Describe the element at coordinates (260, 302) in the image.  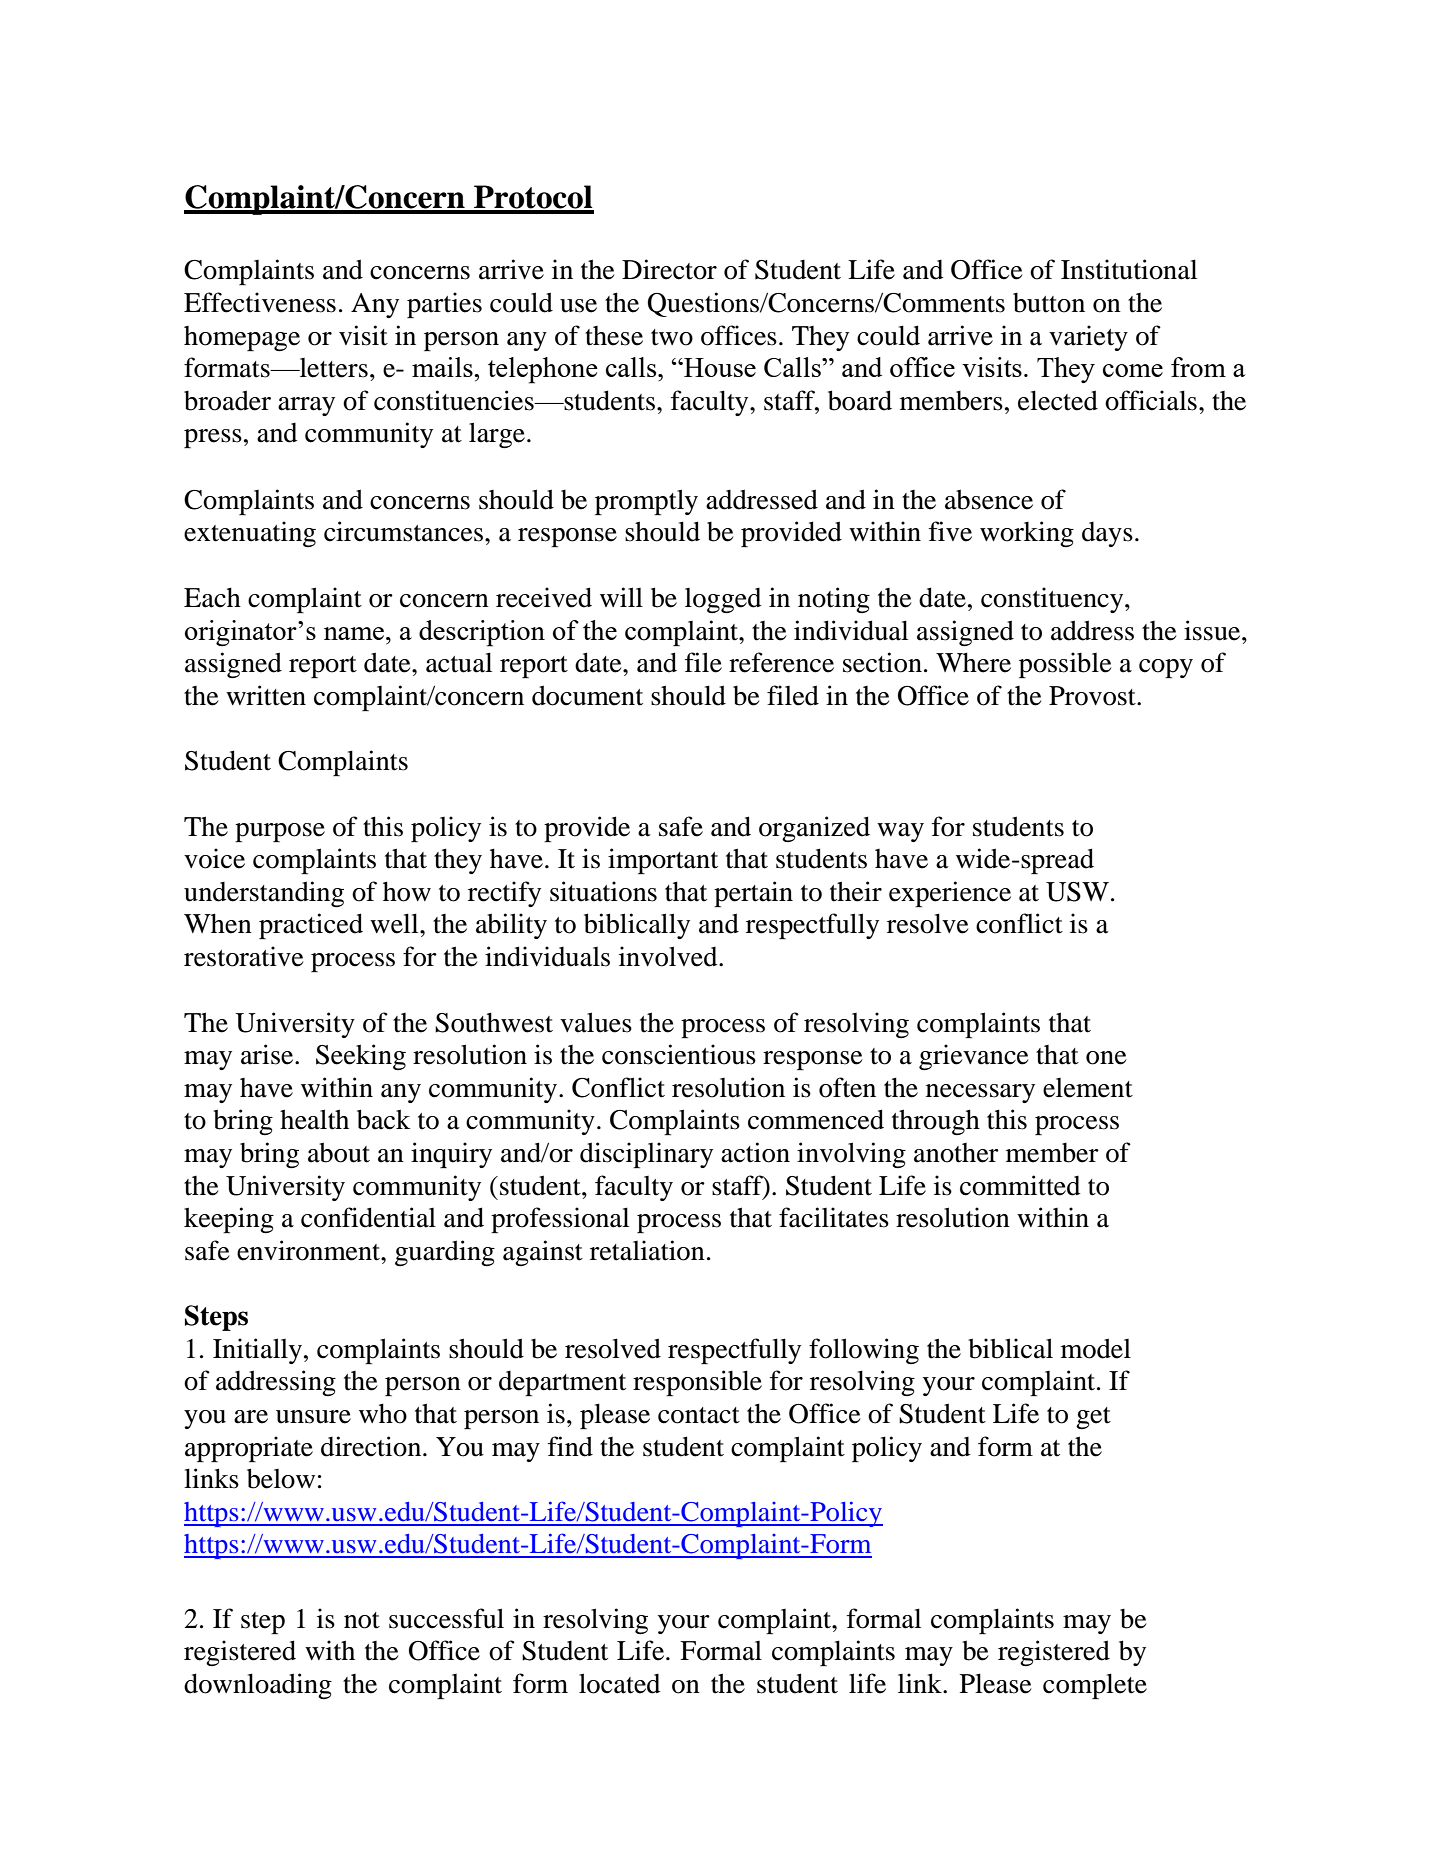
I see `Effectiveness` at that location.
